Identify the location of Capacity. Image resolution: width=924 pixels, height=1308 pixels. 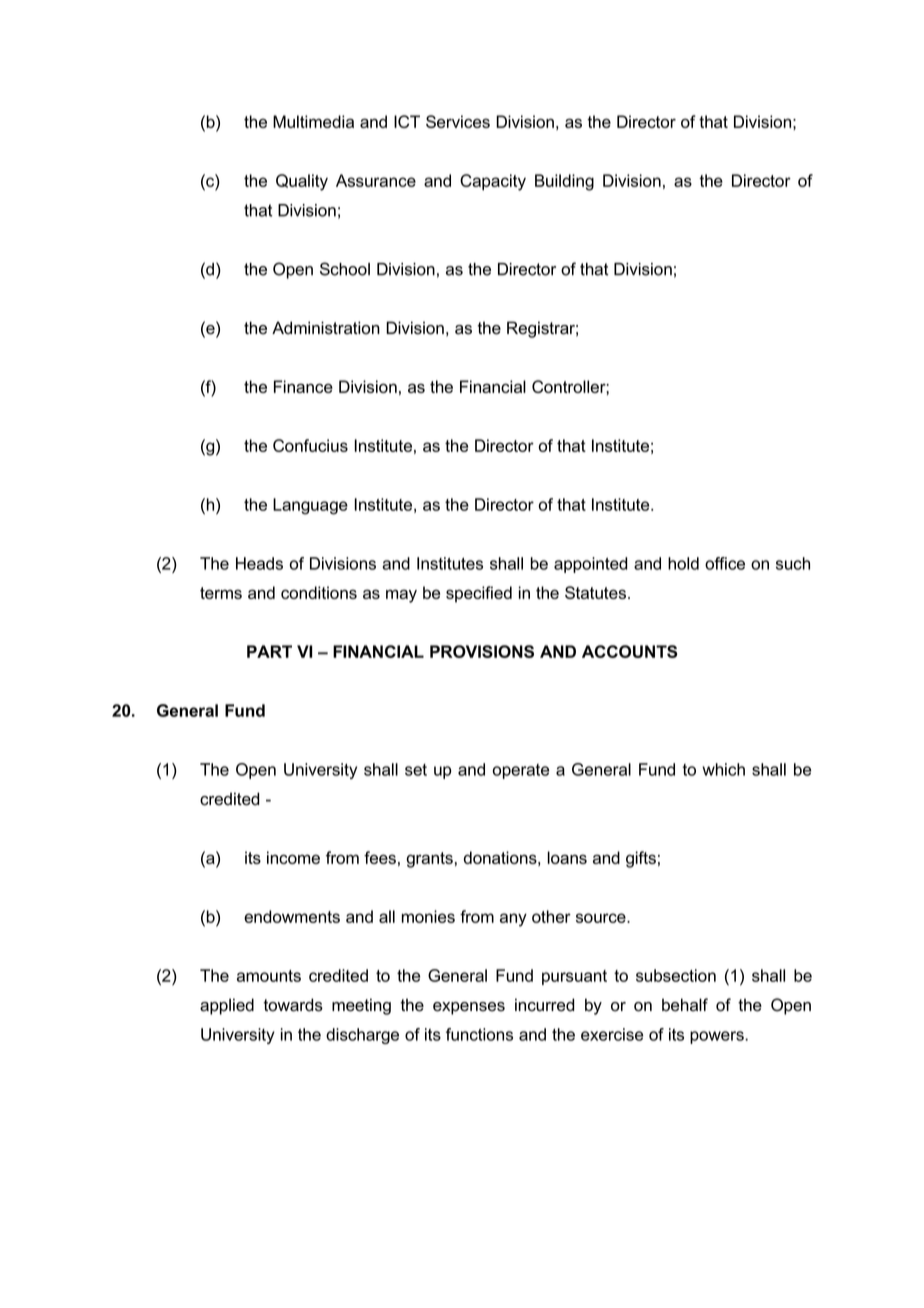
(493, 182).
